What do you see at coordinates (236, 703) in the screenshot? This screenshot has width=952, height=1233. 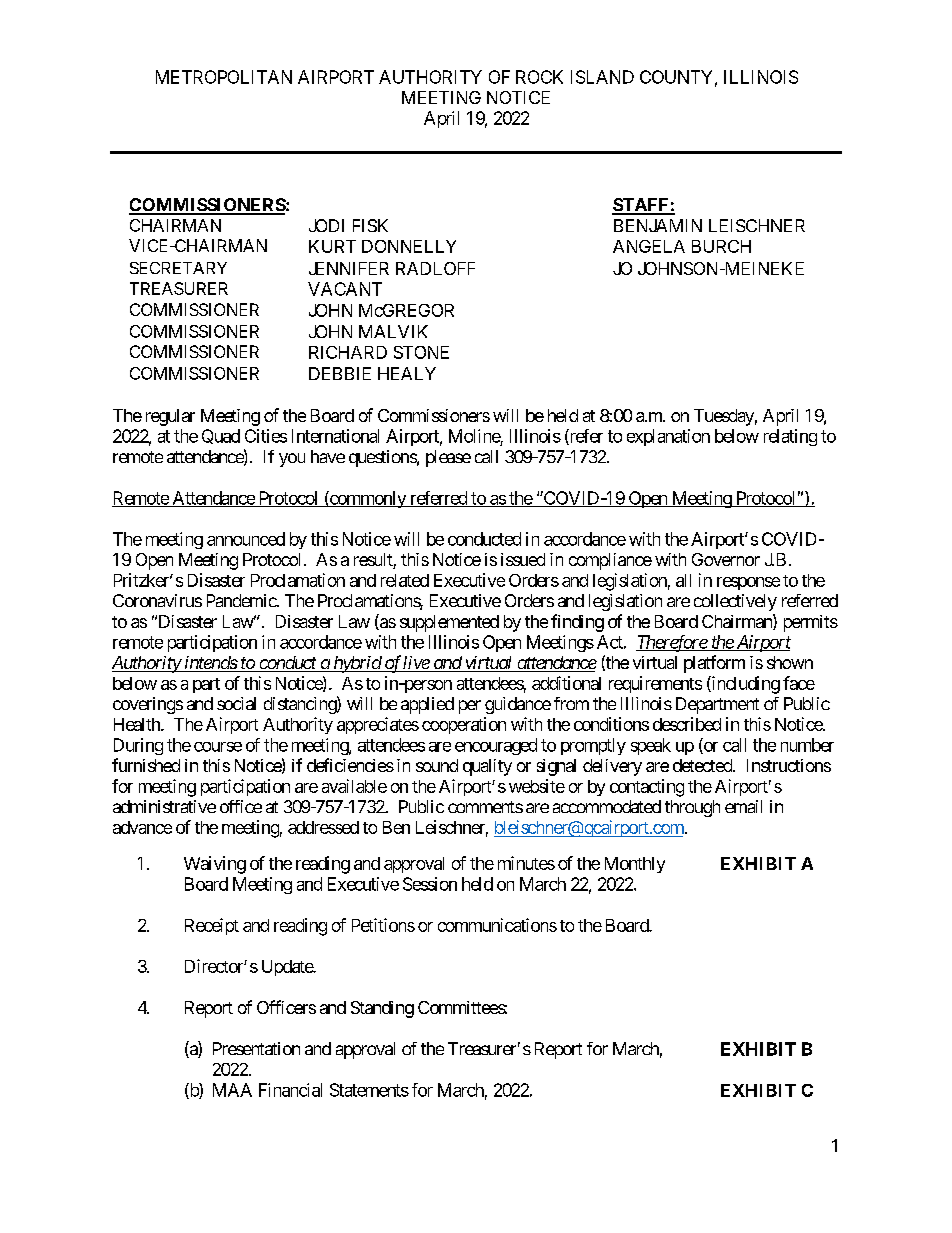 I see `social` at bounding box center [236, 703].
